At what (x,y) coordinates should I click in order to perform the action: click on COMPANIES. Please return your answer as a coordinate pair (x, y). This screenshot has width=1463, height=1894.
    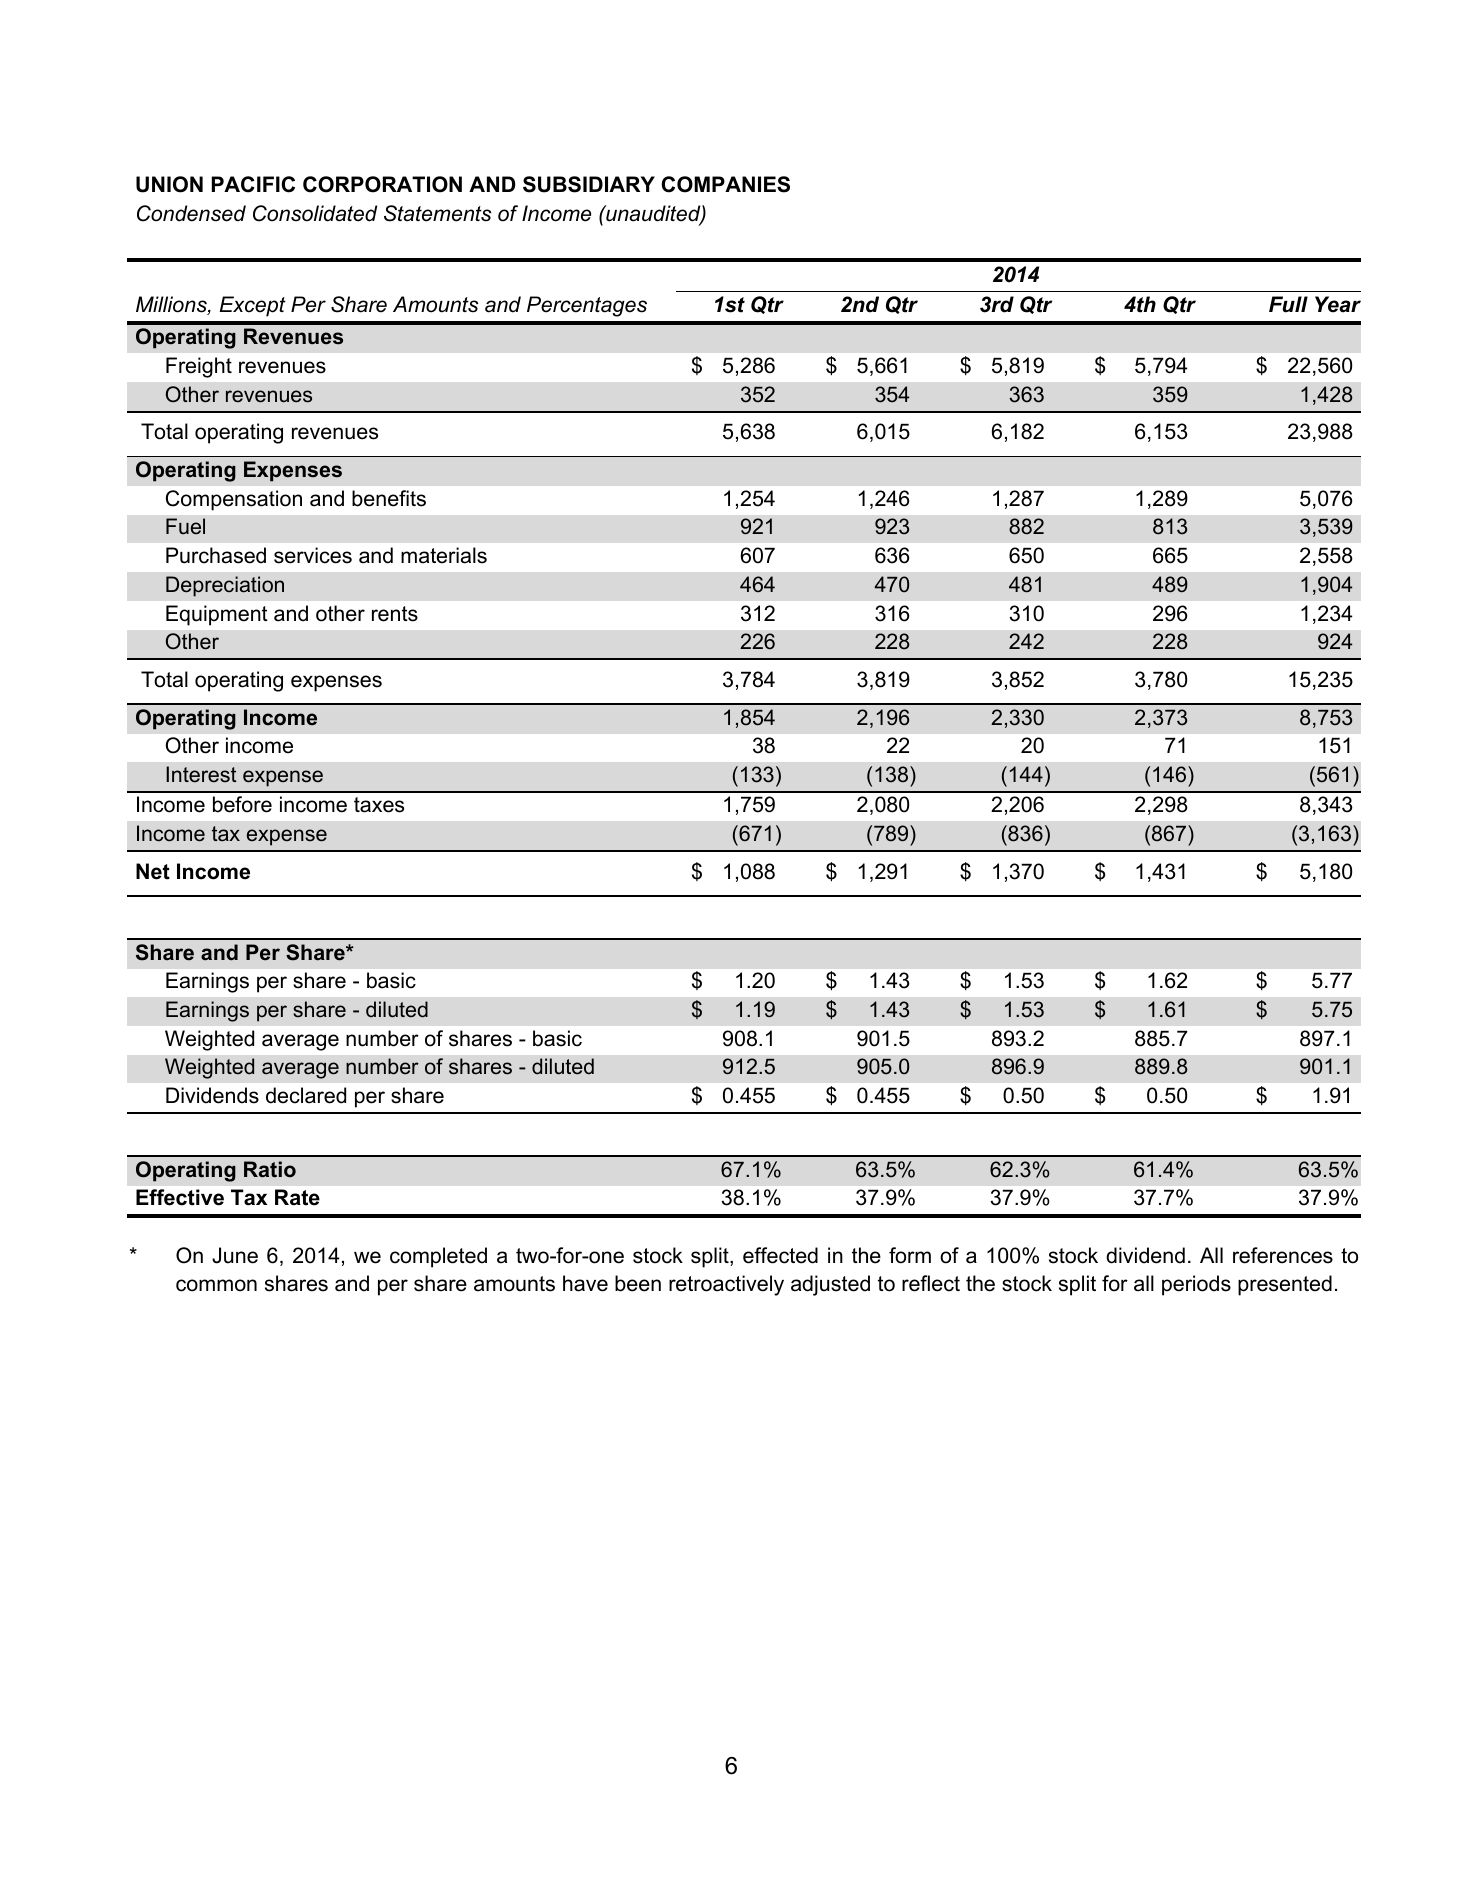
    Looking at the image, I should click on (725, 184).
